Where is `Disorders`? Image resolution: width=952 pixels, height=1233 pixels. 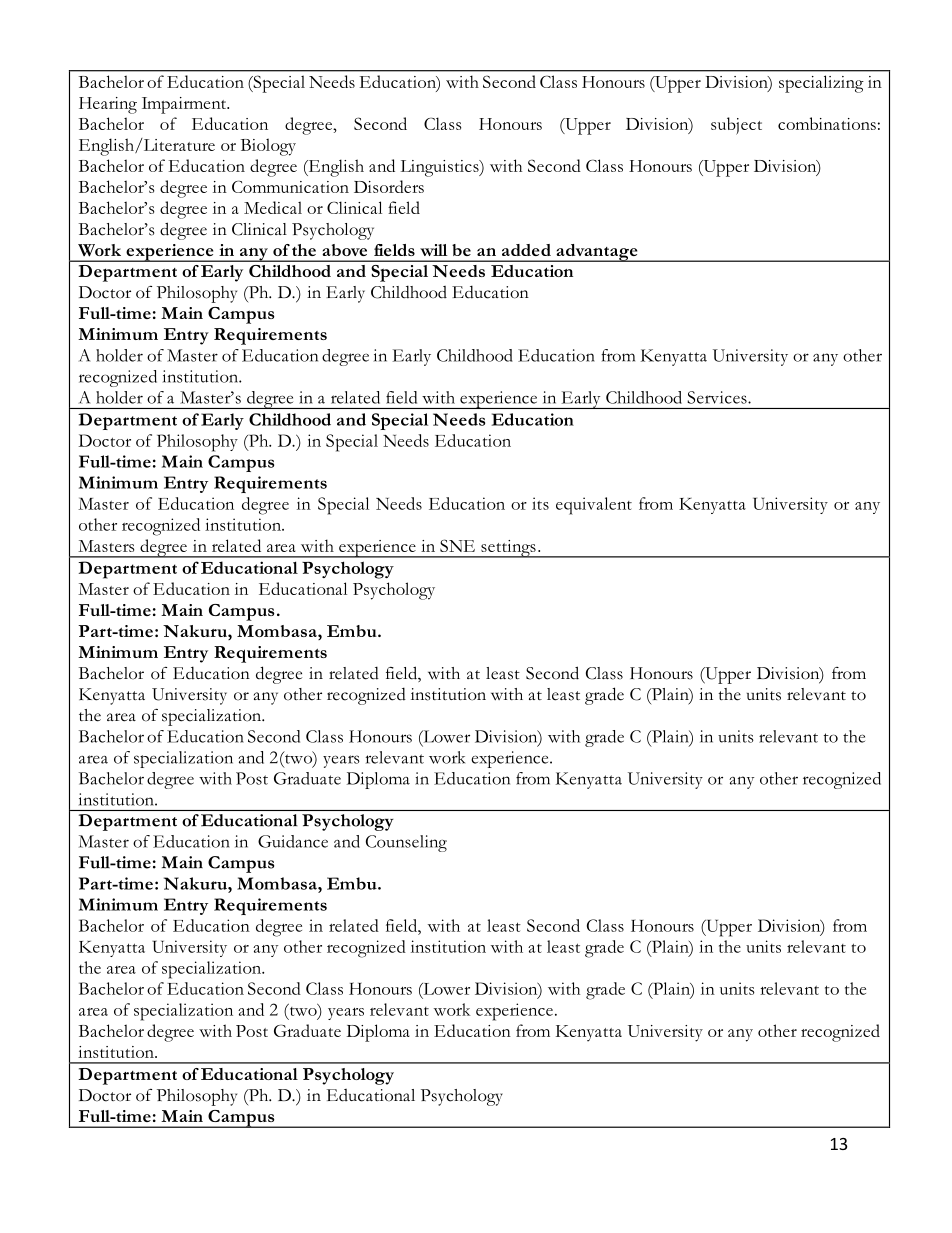 Disorders is located at coordinates (389, 186).
